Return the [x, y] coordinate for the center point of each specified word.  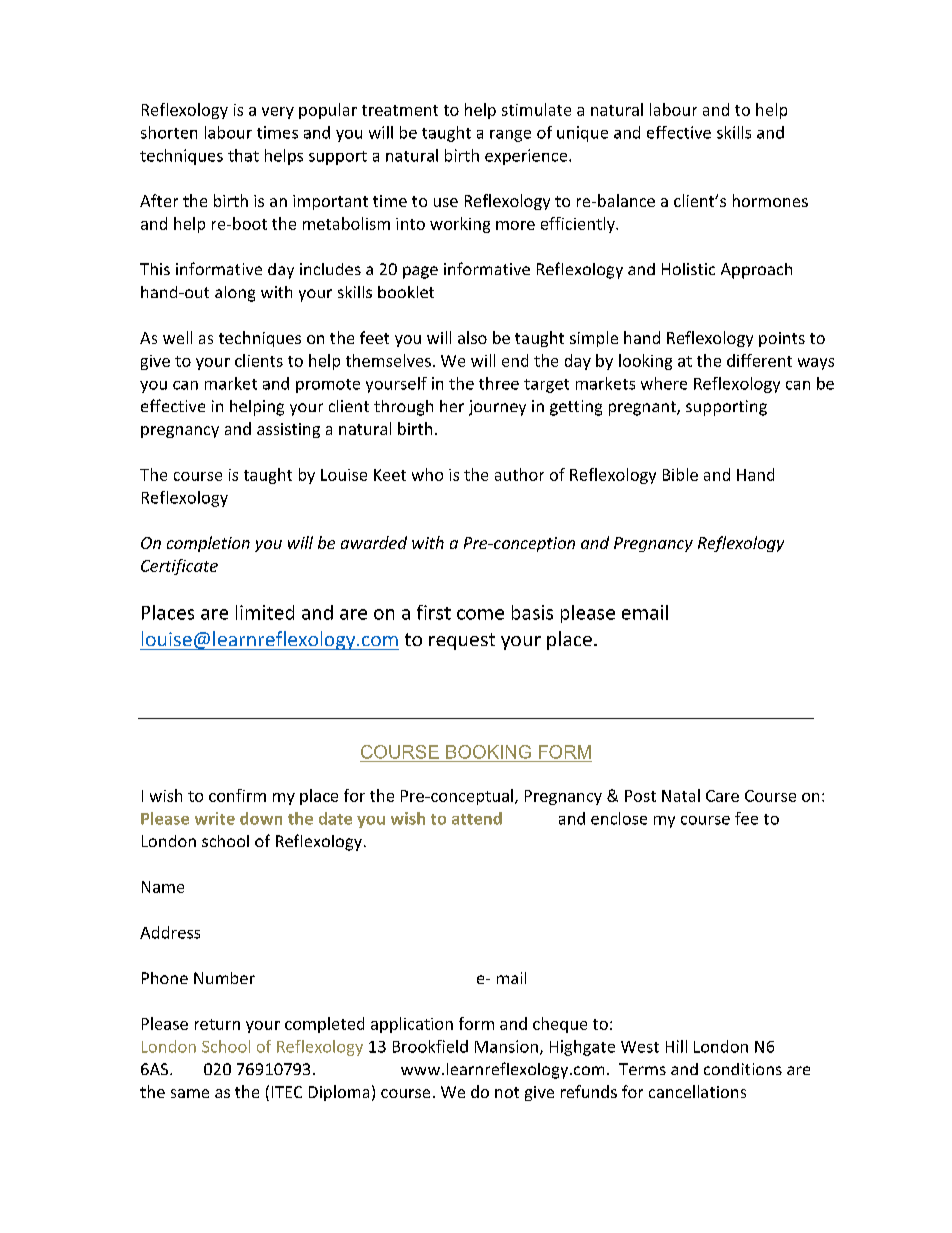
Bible [680, 474]
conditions [743, 1069]
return [217, 1024]
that [243, 155]
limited [265, 612]
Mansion [506, 1046]
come [480, 614]
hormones [770, 200]
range [510, 136]
